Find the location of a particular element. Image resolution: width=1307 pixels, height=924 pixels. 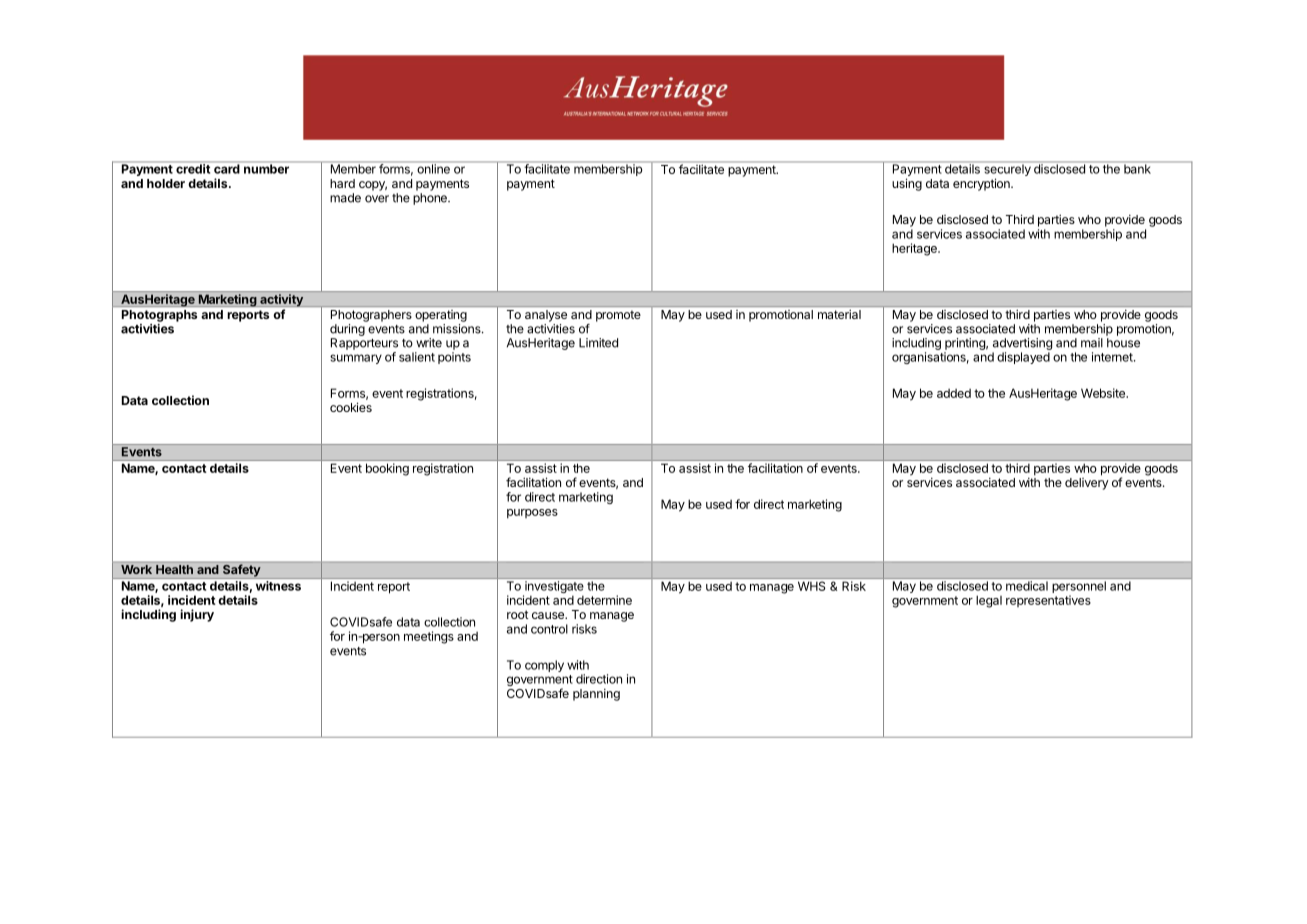

added is located at coordinates (954, 393).
